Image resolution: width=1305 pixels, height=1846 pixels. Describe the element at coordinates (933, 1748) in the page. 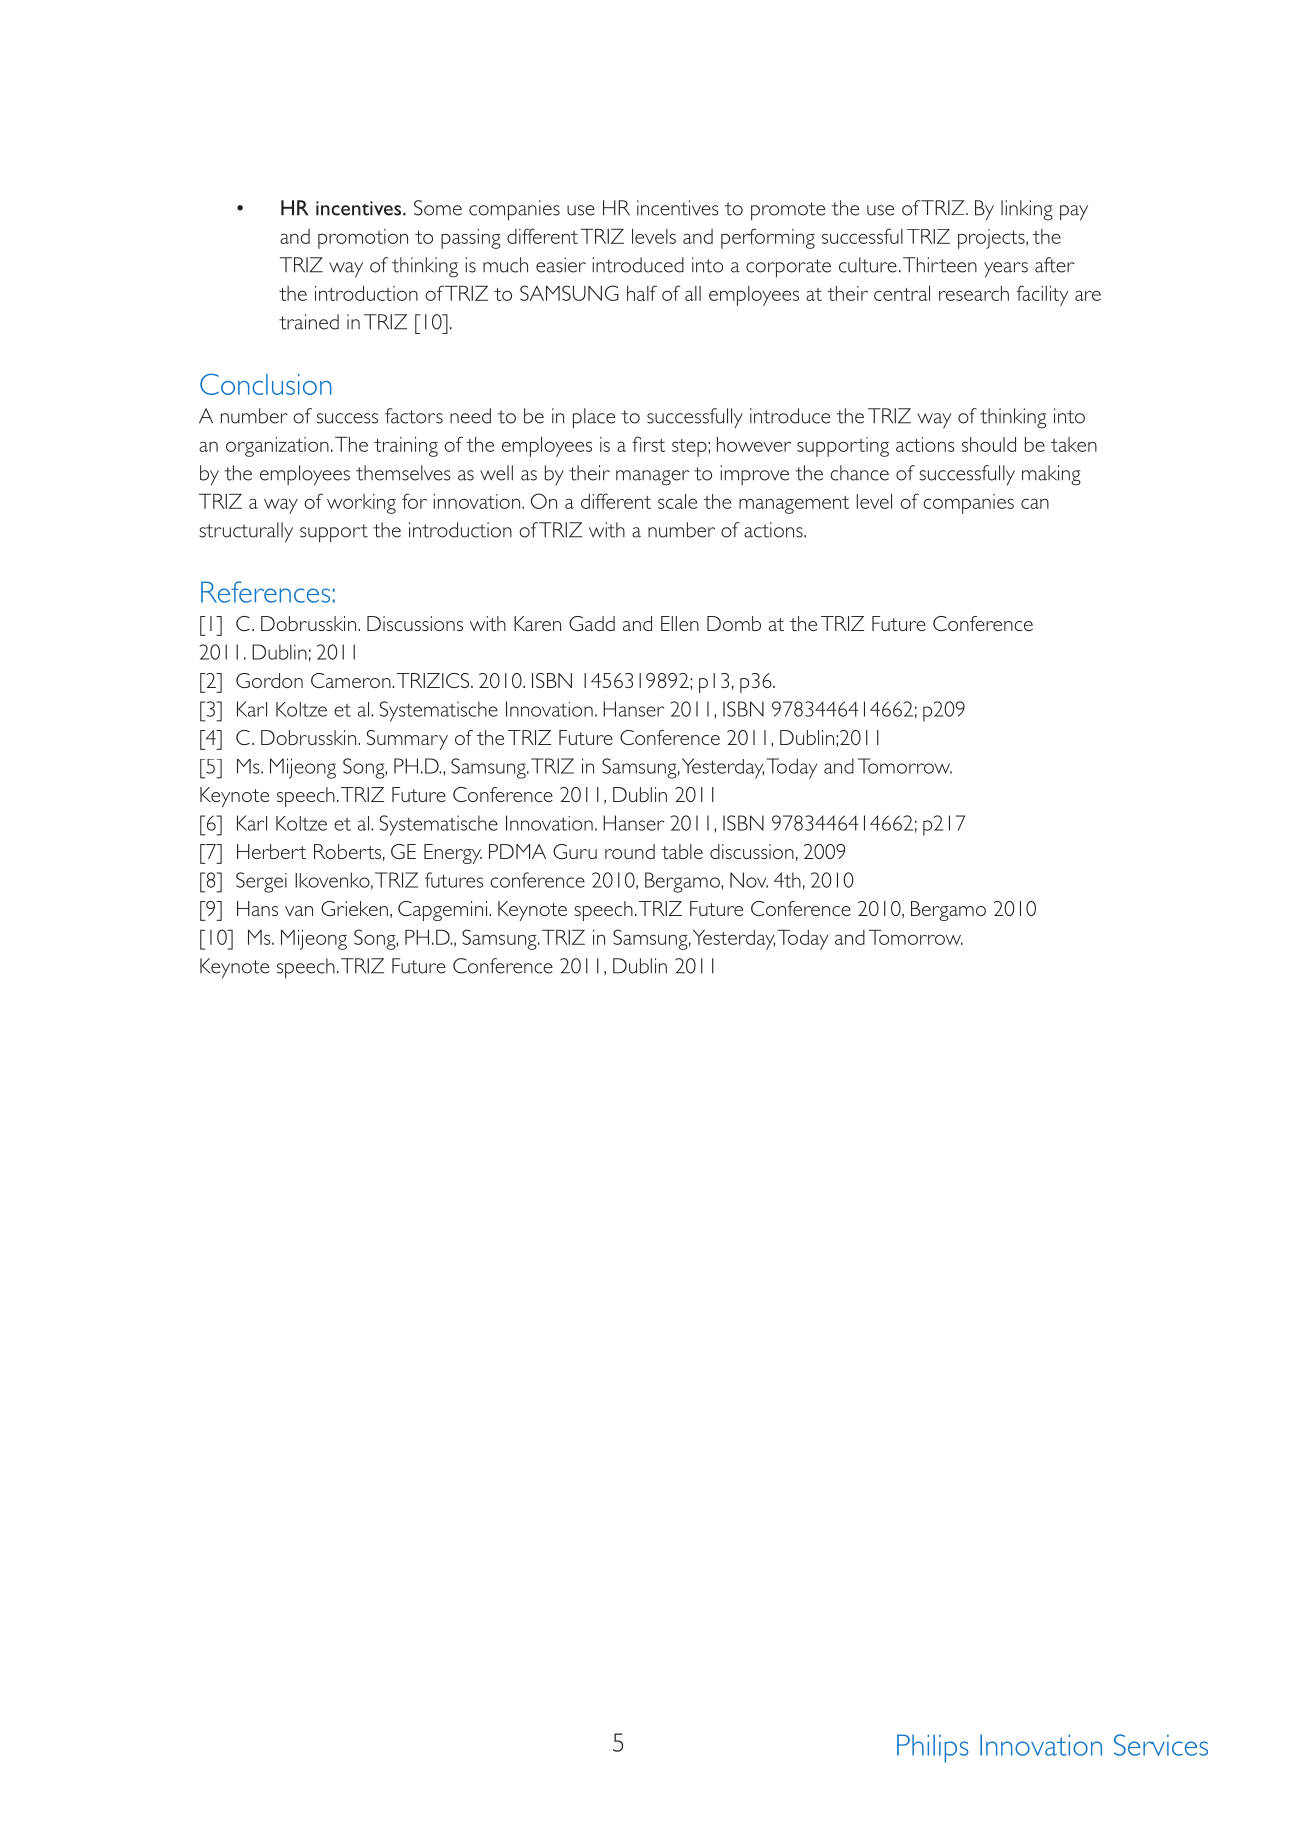

I see `Philips` at that location.
